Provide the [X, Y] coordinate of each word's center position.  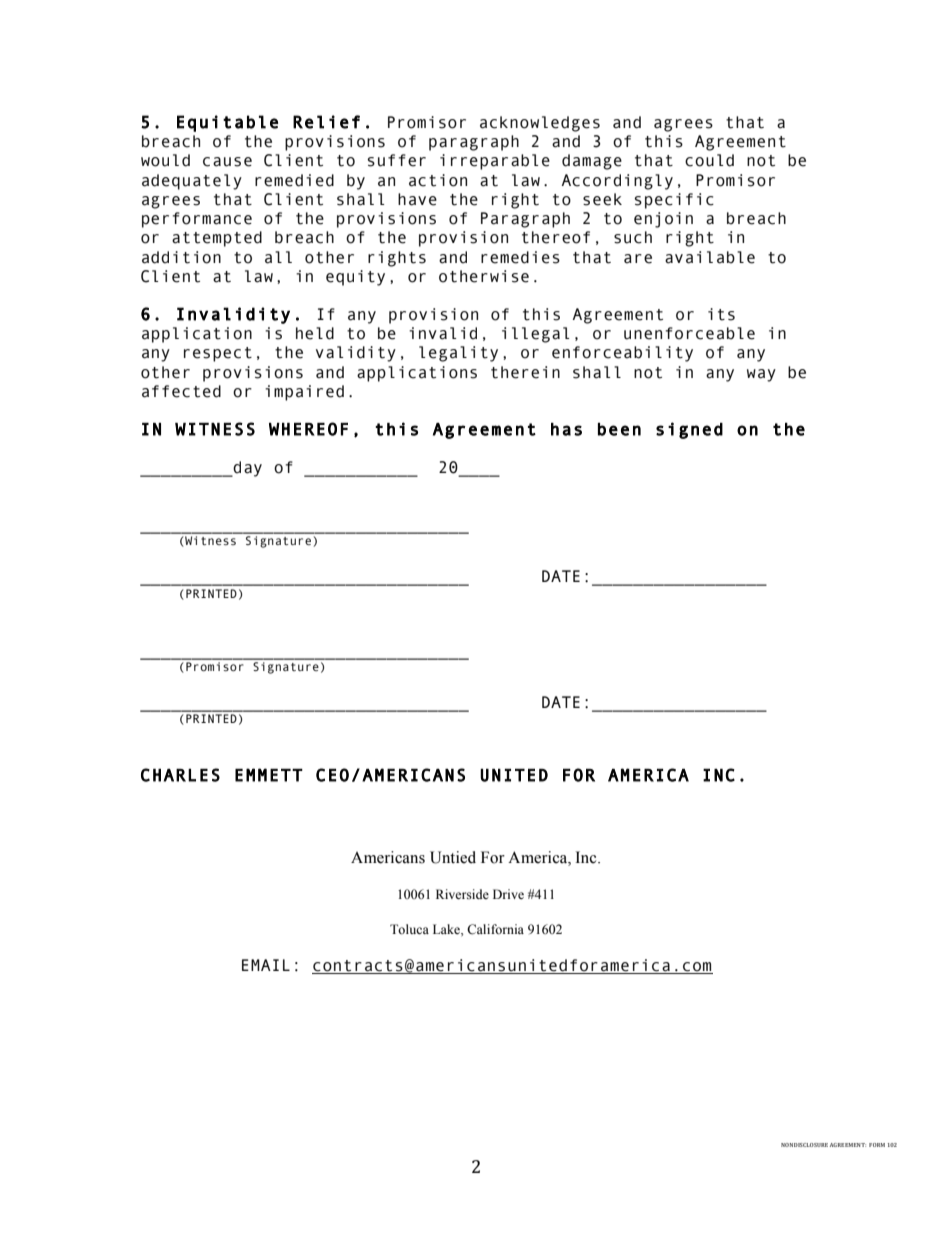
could [709, 160]
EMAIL [266, 965]
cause [227, 162]
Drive [508, 894]
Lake [447, 930]
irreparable [495, 162]
